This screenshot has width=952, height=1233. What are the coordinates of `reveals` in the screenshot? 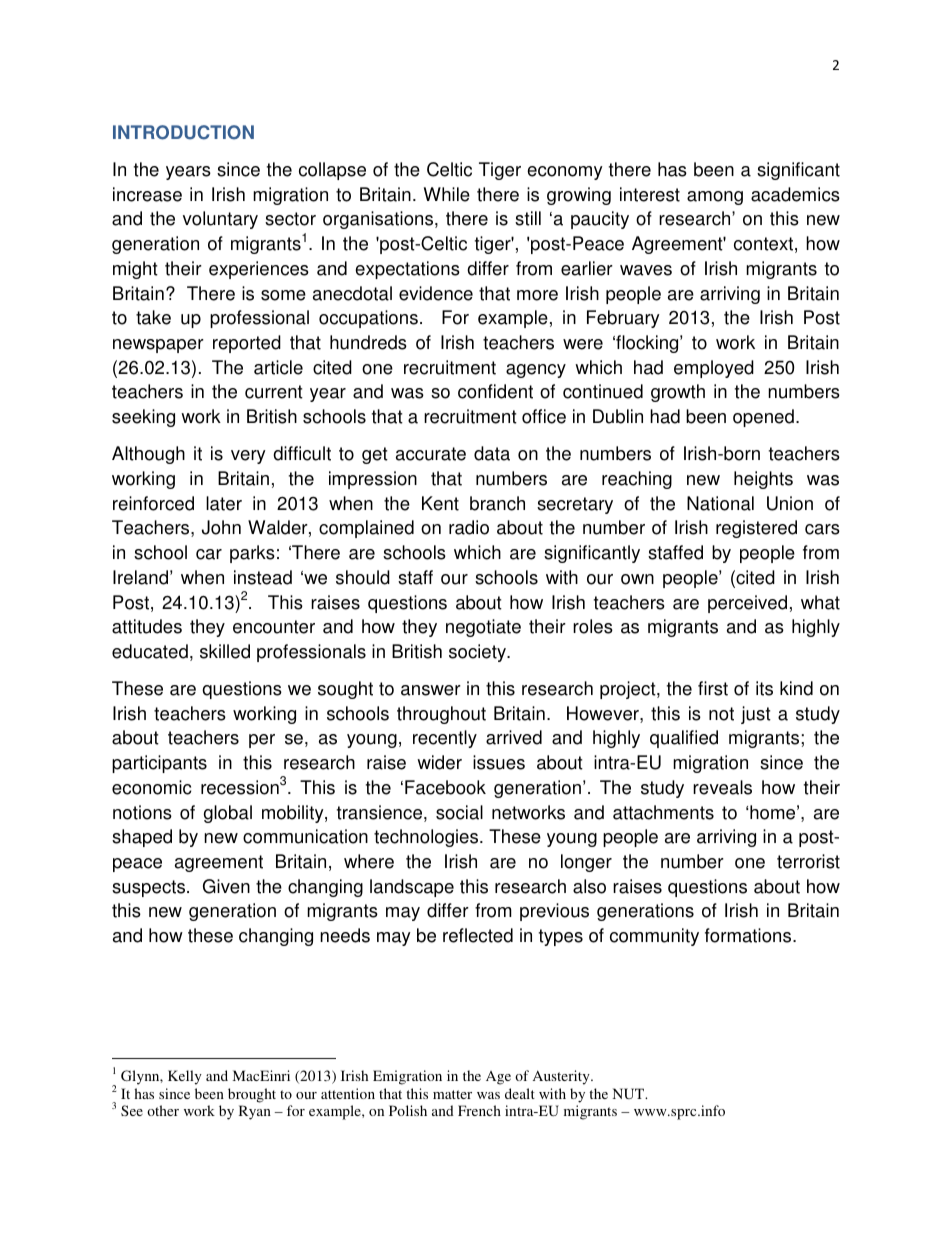 It's located at (722, 787).
